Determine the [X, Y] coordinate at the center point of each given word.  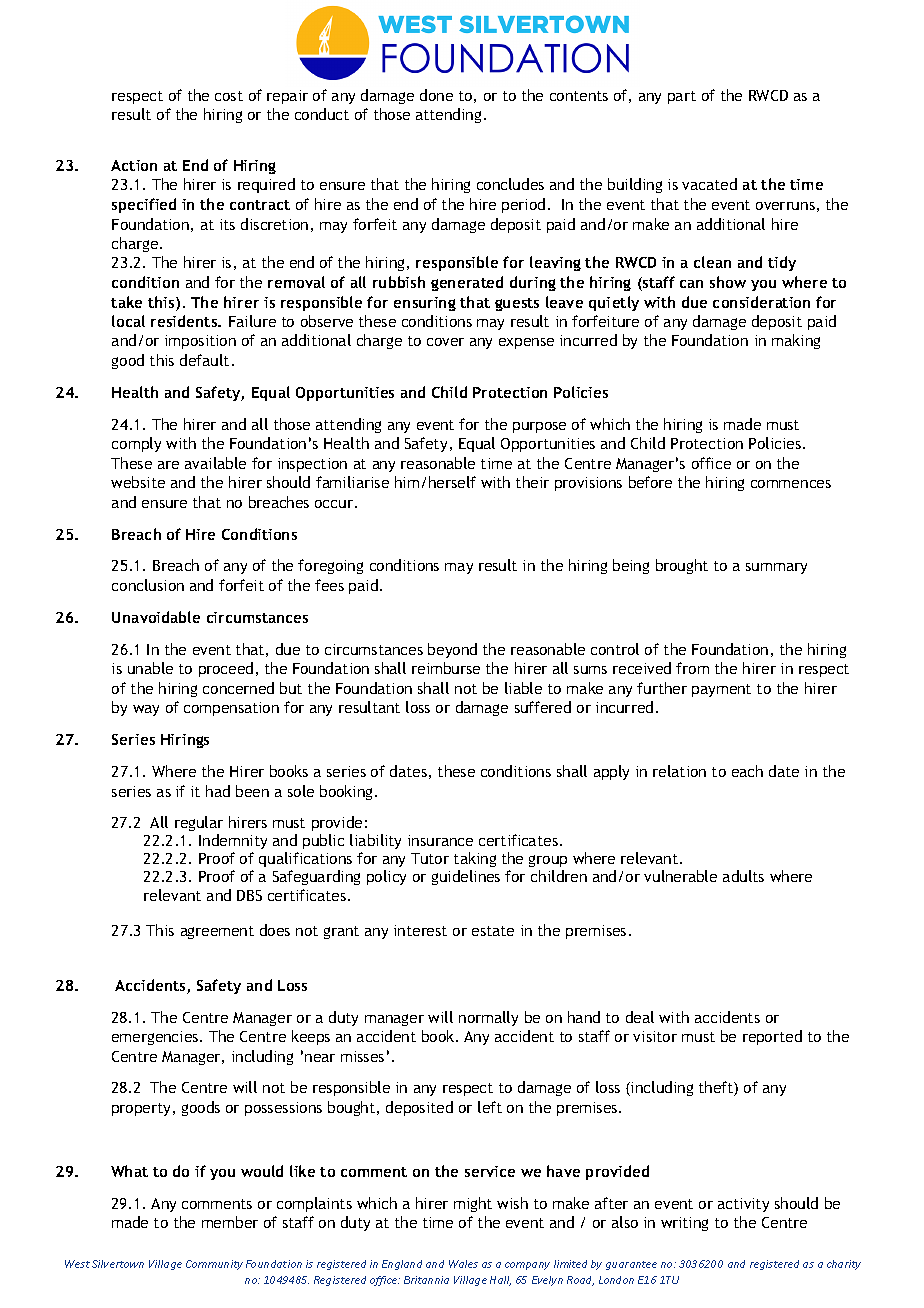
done [436, 95]
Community [214, 1265]
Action [134, 165]
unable [150, 668]
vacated [709, 184]
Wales [463, 1264]
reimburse [446, 668]
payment [721, 690]
